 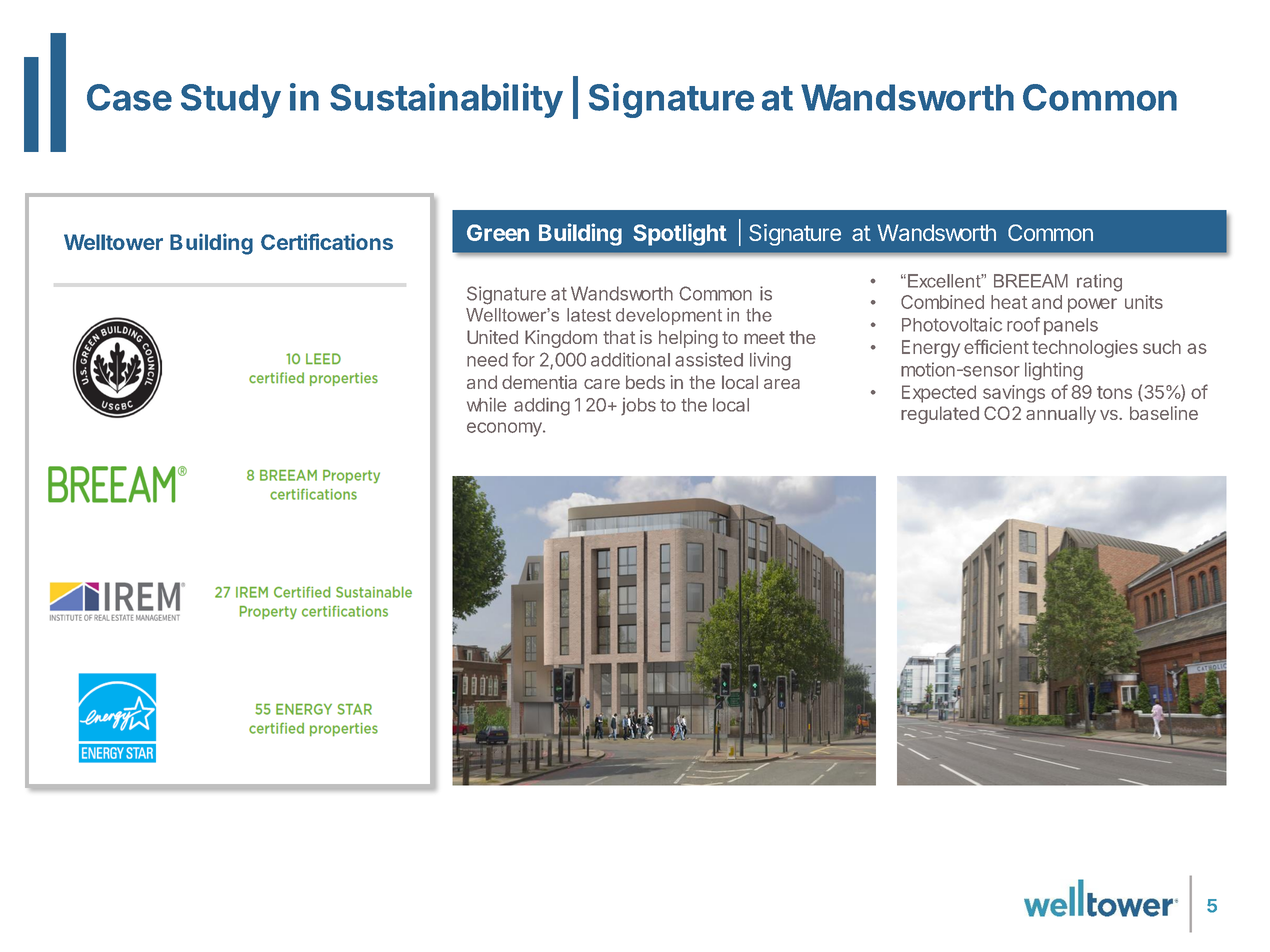 I want to click on Spotlight, so click(x=680, y=234).
